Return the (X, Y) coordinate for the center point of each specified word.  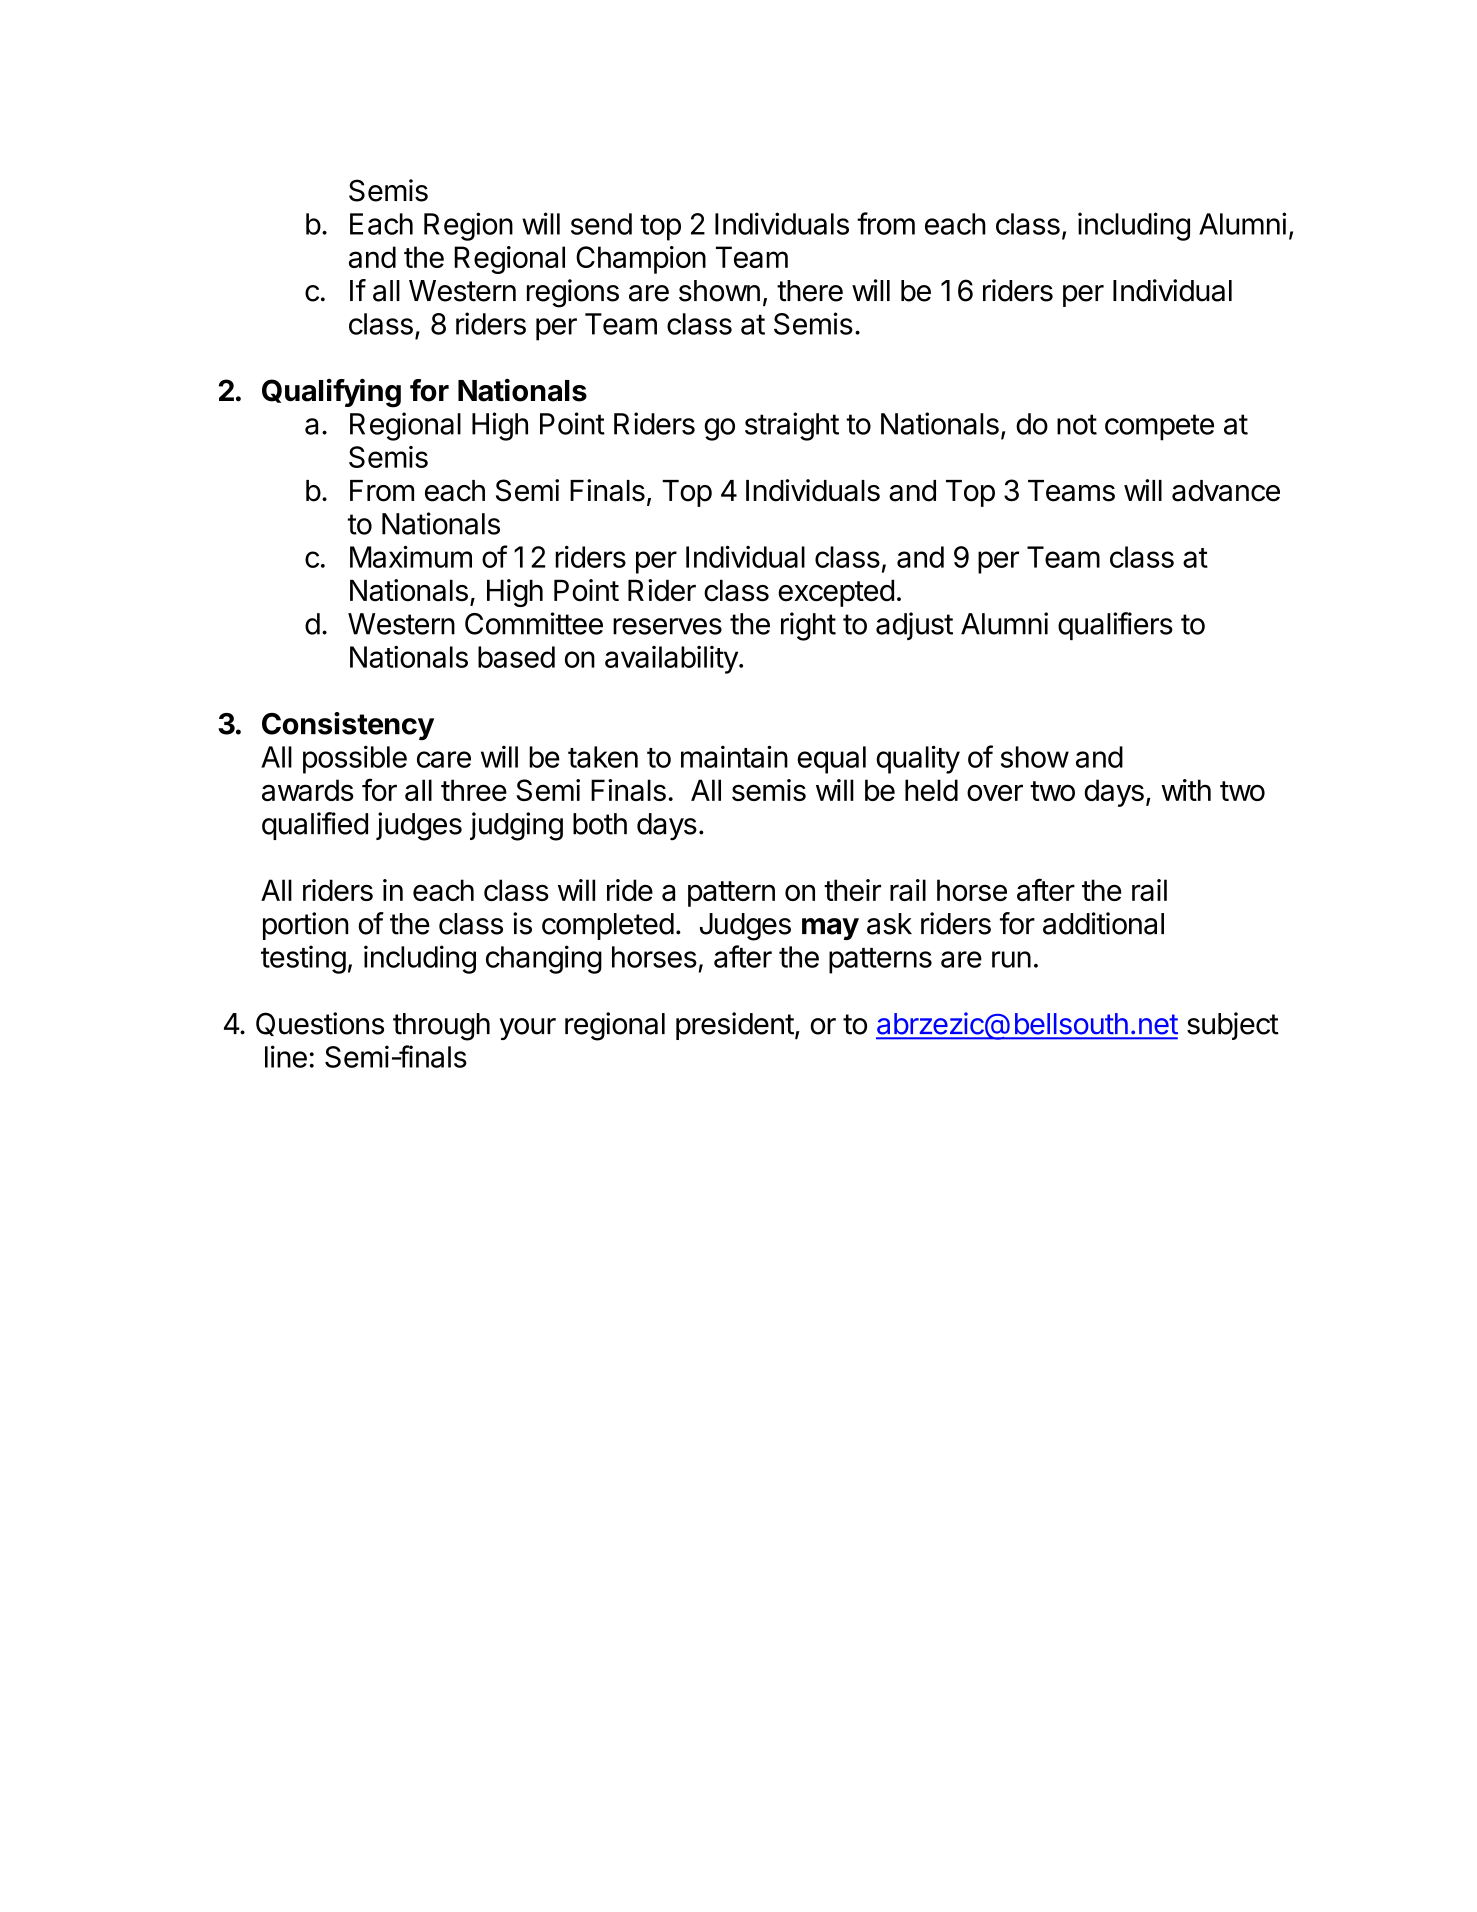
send (601, 224)
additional (1103, 923)
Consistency (348, 726)
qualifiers (1115, 626)
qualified (315, 826)
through (441, 1027)
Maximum (411, 557)
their (852, 890)
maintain (734, 756)
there (810, 291)
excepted (836, 593)
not (1077, 424)
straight (792, 426)
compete (1159, 427)
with (1186, 790)
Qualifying (331, 393)
